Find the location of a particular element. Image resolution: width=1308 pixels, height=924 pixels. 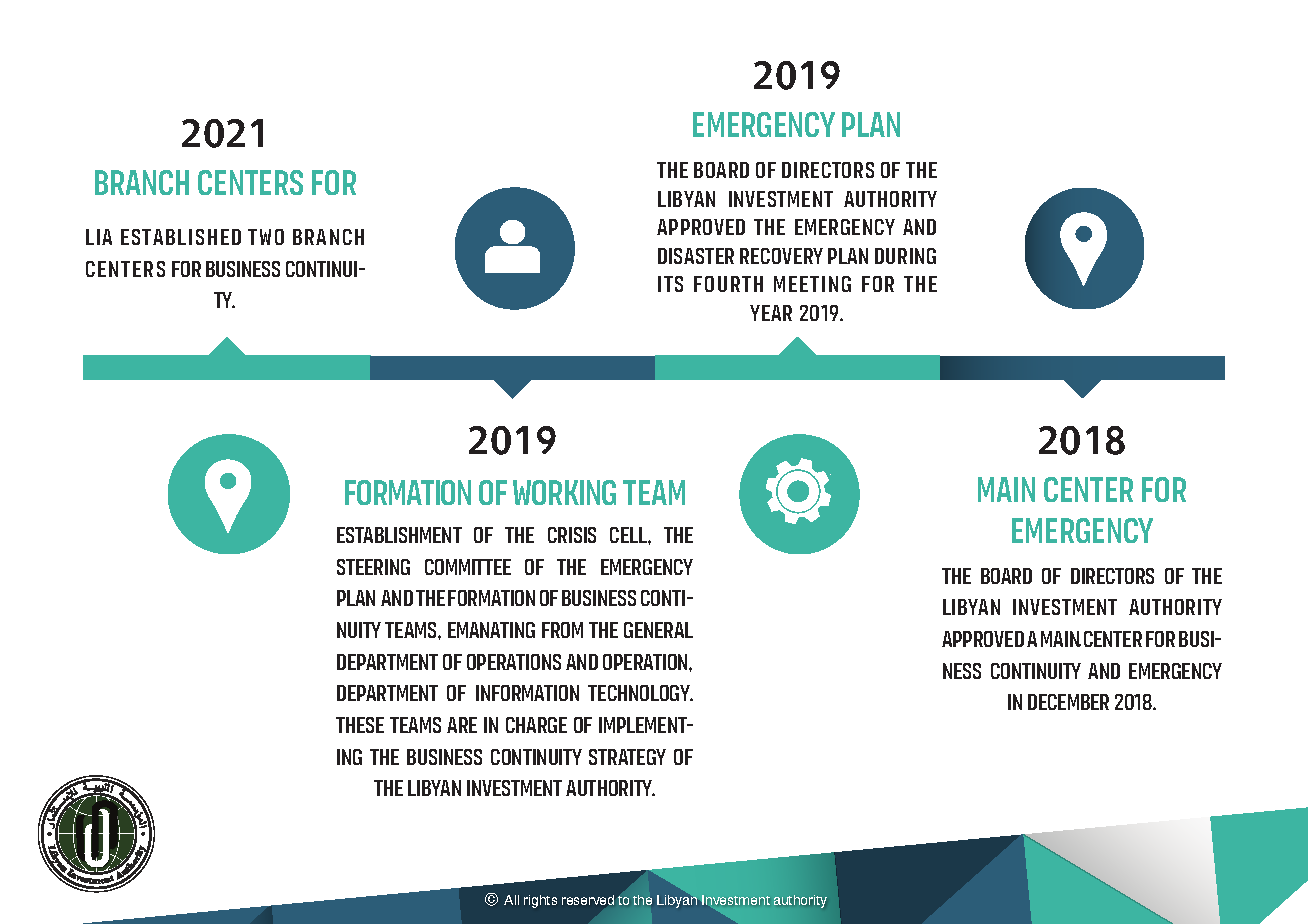

Cell is located at coordinates (629, 535).
